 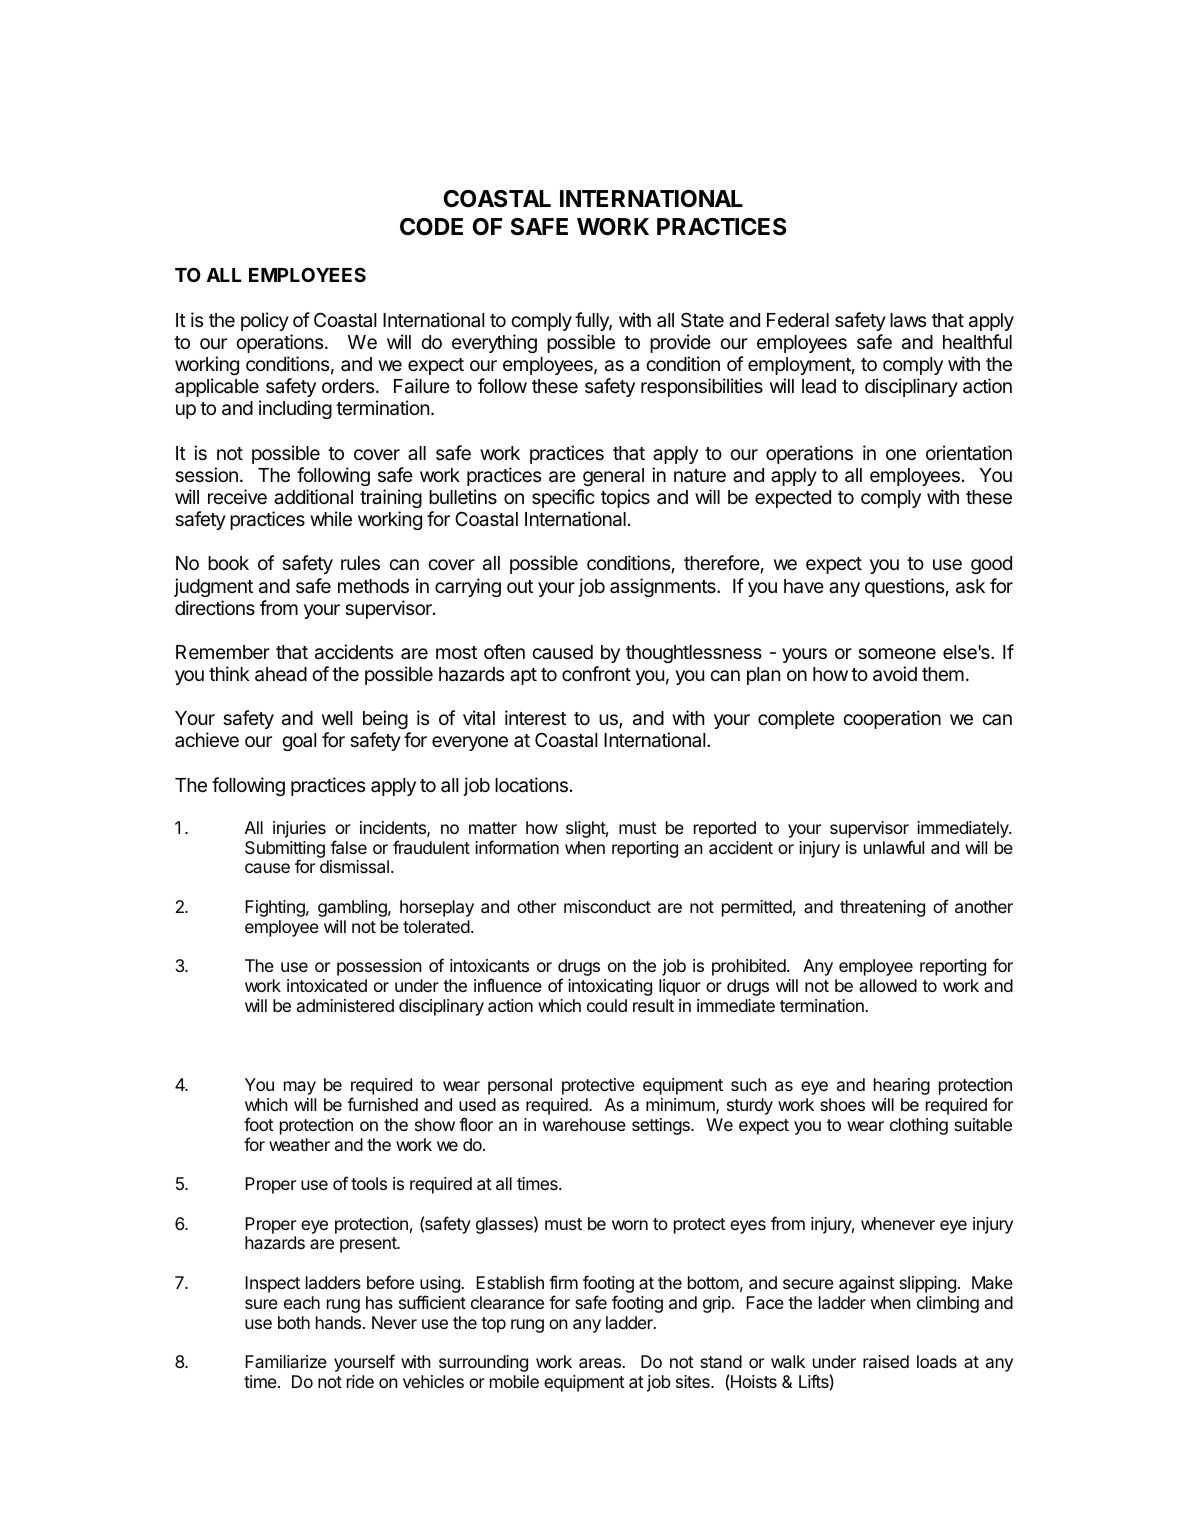 I want to click on areas, so click(x=601, y=1363).
